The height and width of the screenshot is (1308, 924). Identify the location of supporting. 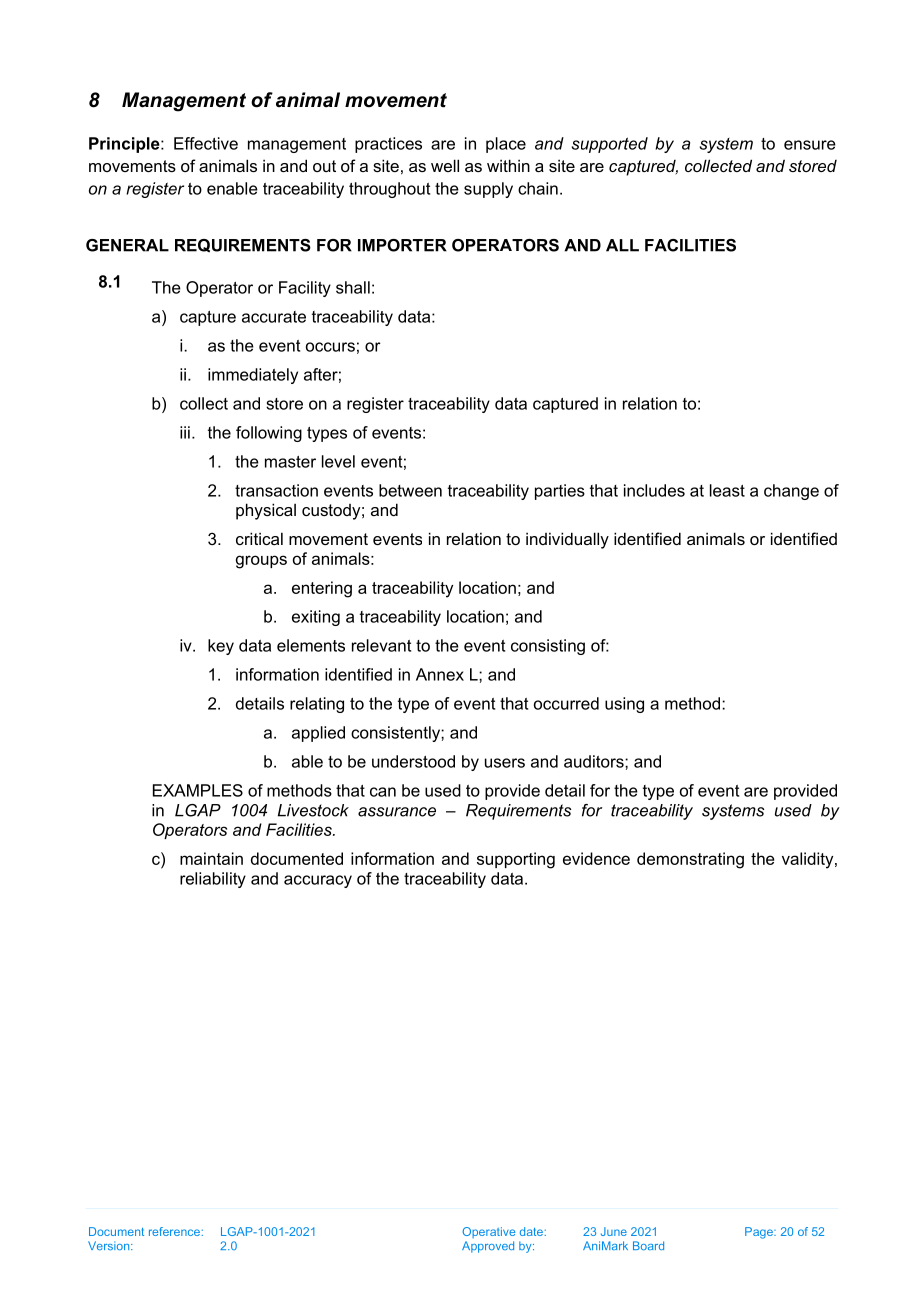
(516, 860).
